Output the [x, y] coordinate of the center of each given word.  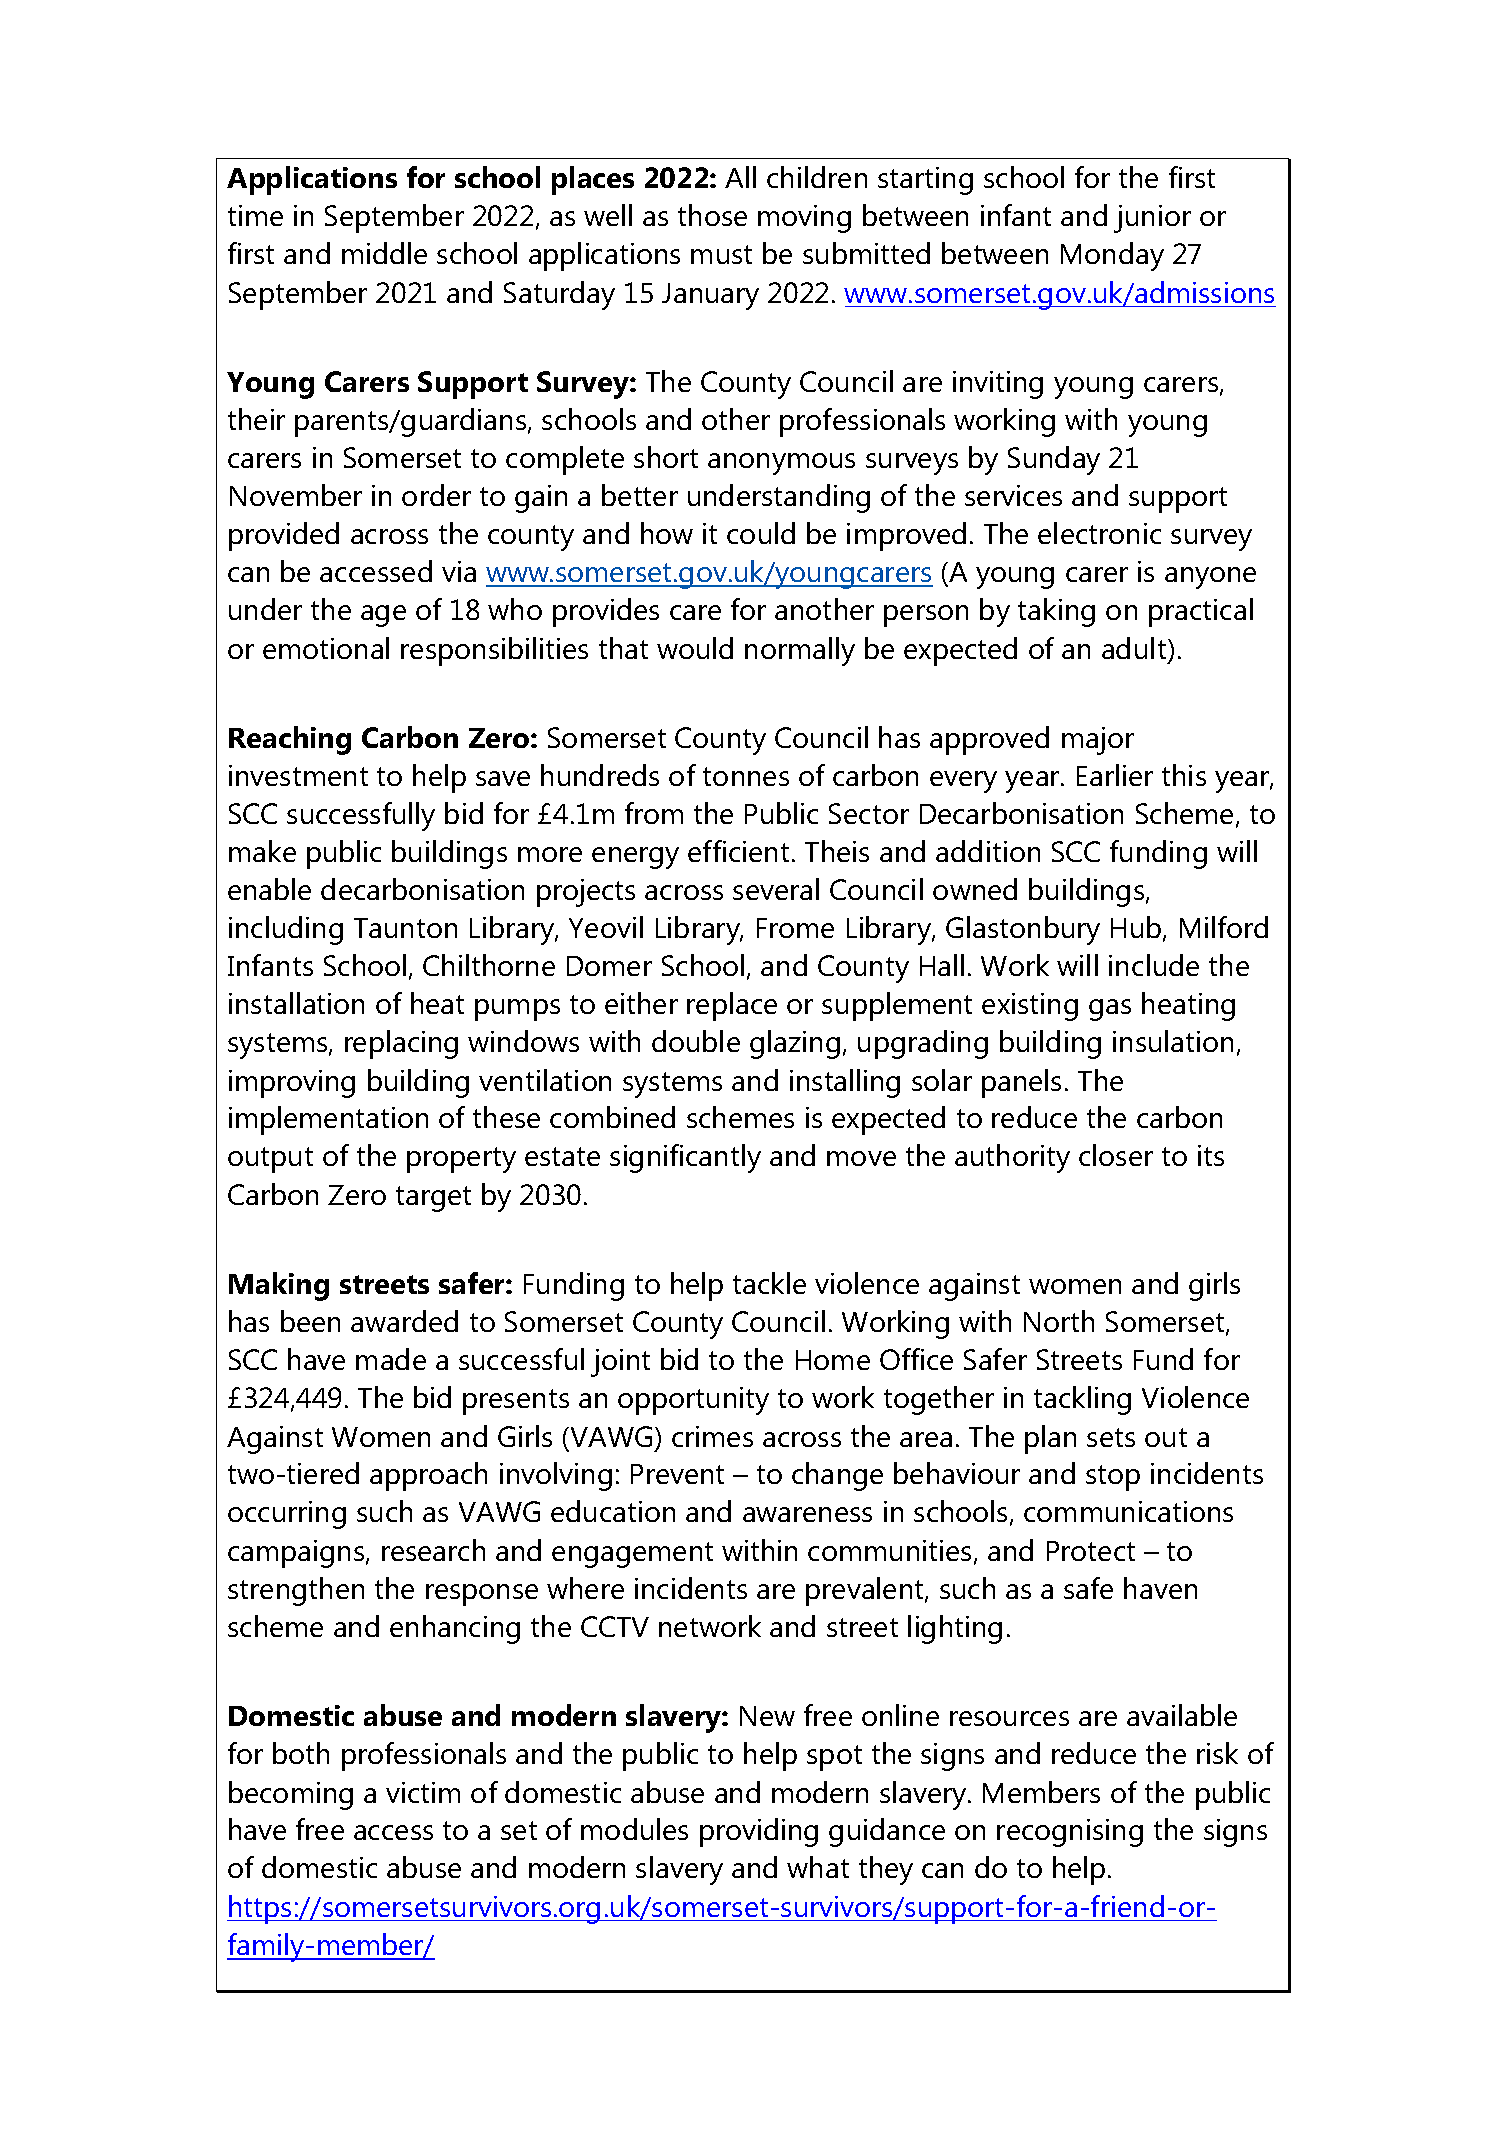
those [712, 215]
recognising [1070, 1833]
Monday [1112, 256]
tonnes [746, 776]
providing [759, 1832]
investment [298, 775]
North [1059, 1321]
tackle [769, 1283]
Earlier [1115, 775]
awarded [404, 1321]
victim [423, 1792]
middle [384, 253]
